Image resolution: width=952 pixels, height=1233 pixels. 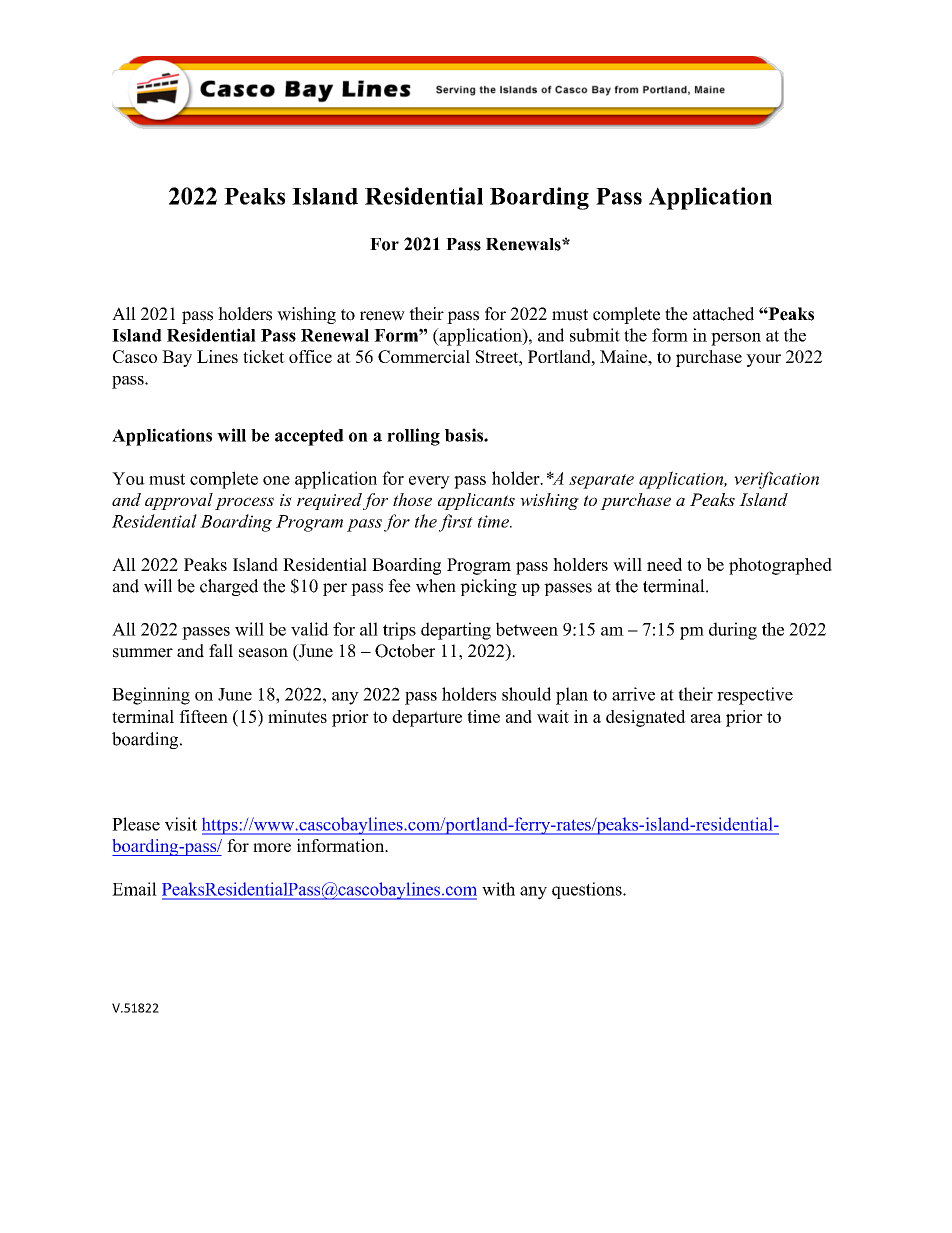 What do you see at coordinates (498, 889) in the screenshot?
I see `with` at bounding box center [498, 889].
